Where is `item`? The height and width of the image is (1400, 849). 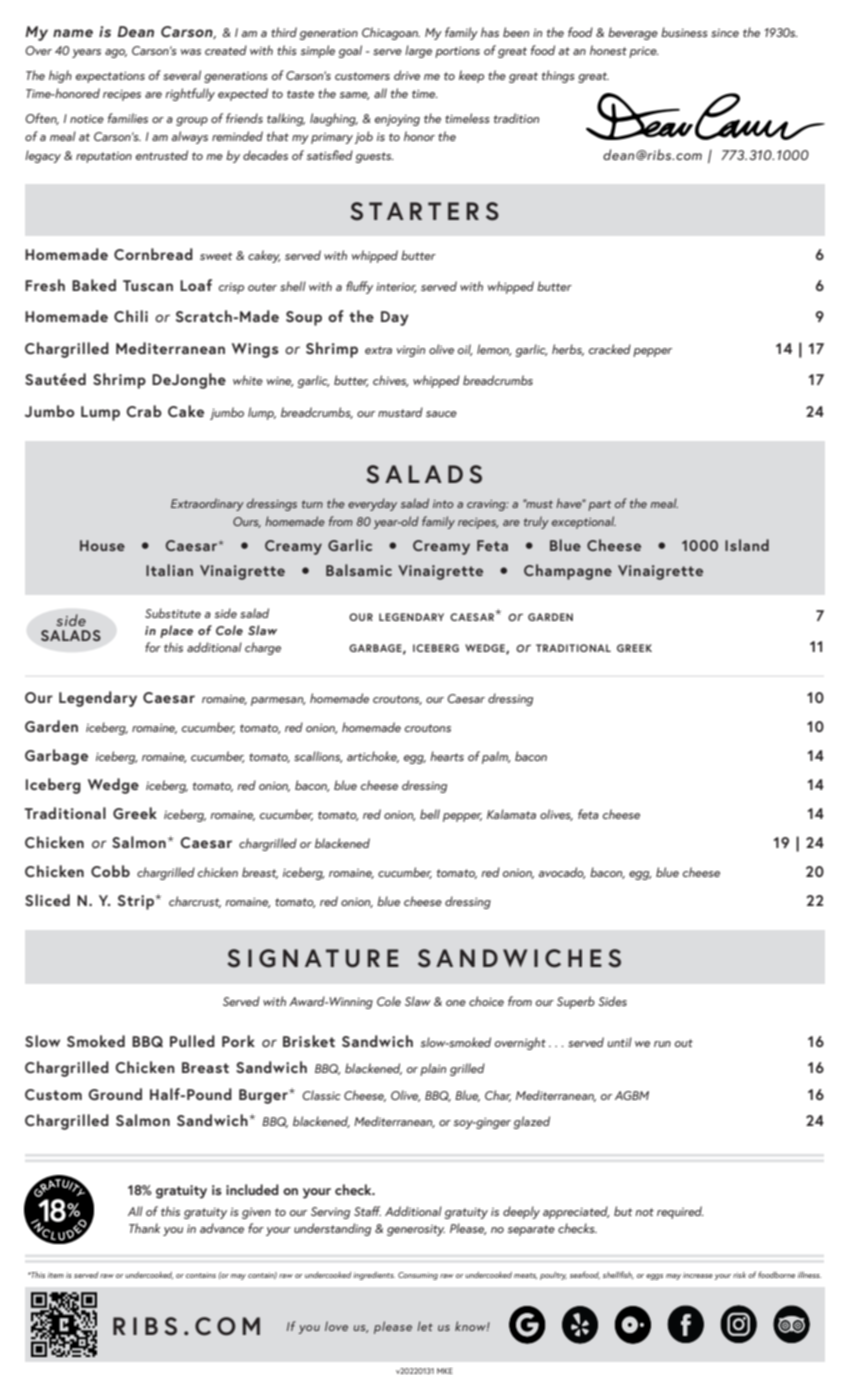
item is located at coordinates (56, 1275).
